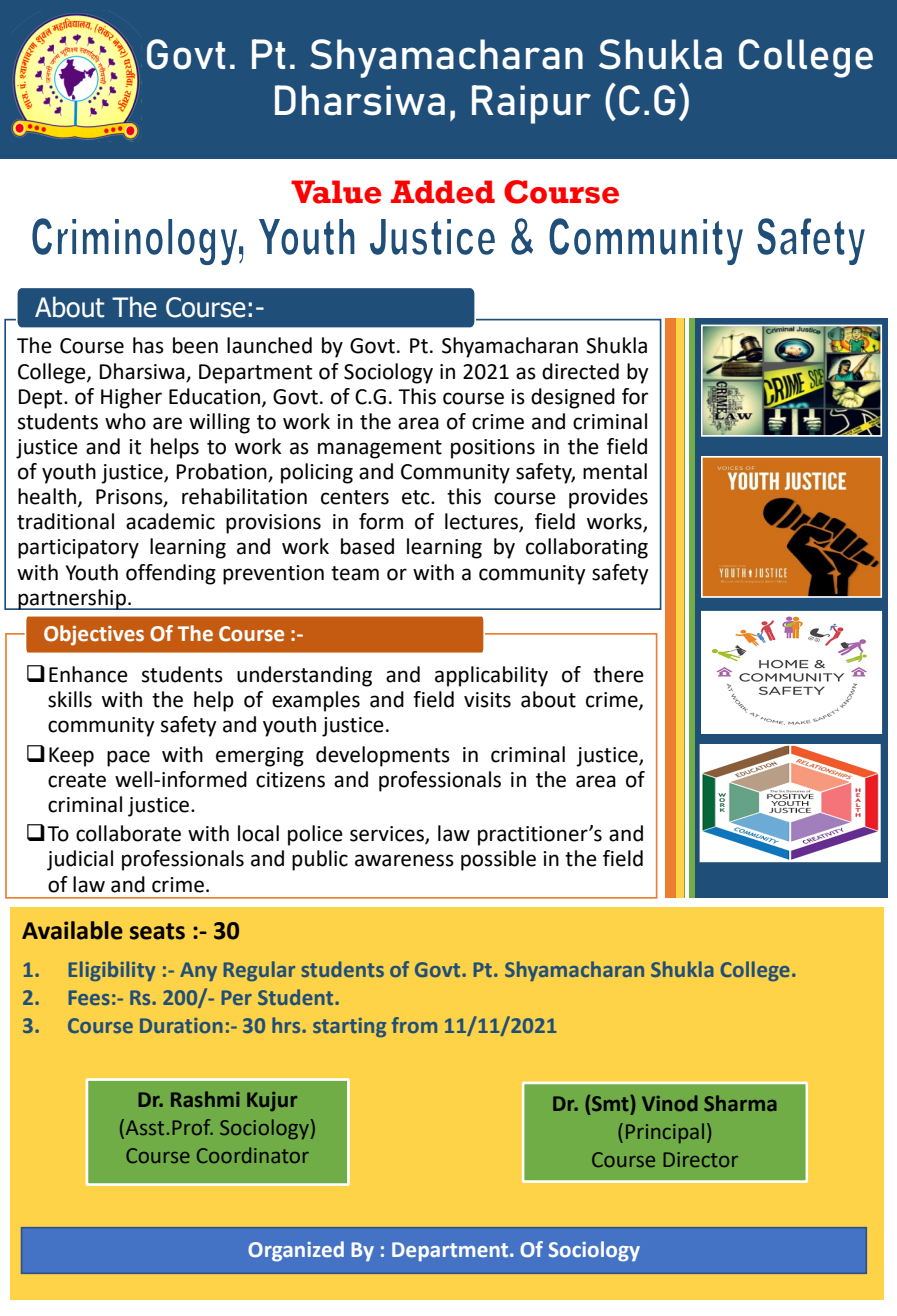 The image size is (897, 1316). I want to click on judicial, so click(80, 860).
